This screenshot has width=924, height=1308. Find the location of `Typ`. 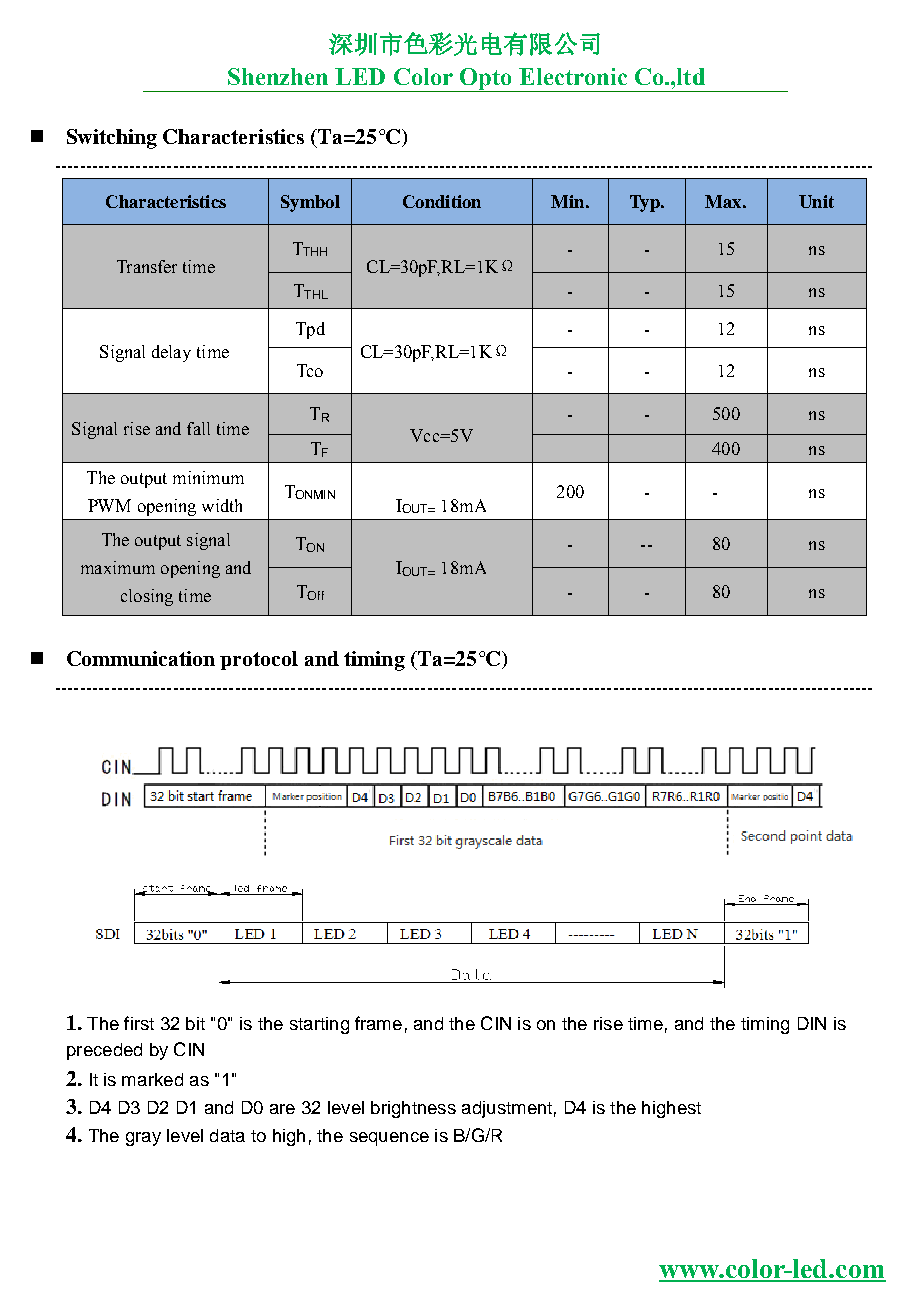

Typ is located at coordinates (646, 203).
